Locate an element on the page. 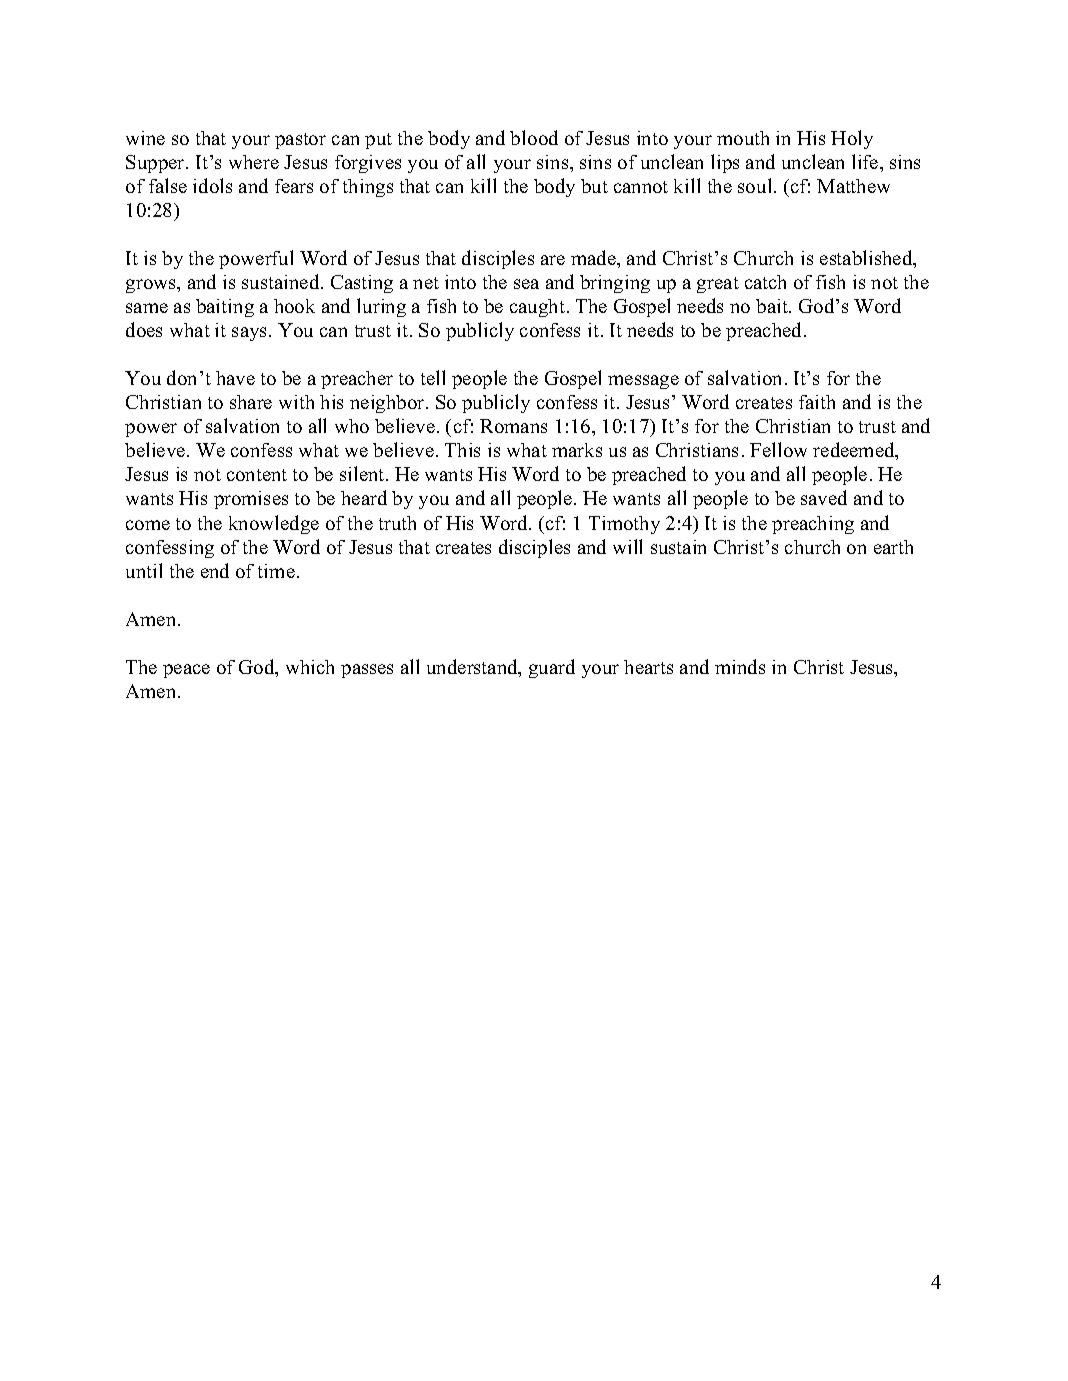 The image size is (1068, 1381). Holy is located at coordinates (852, 139).
